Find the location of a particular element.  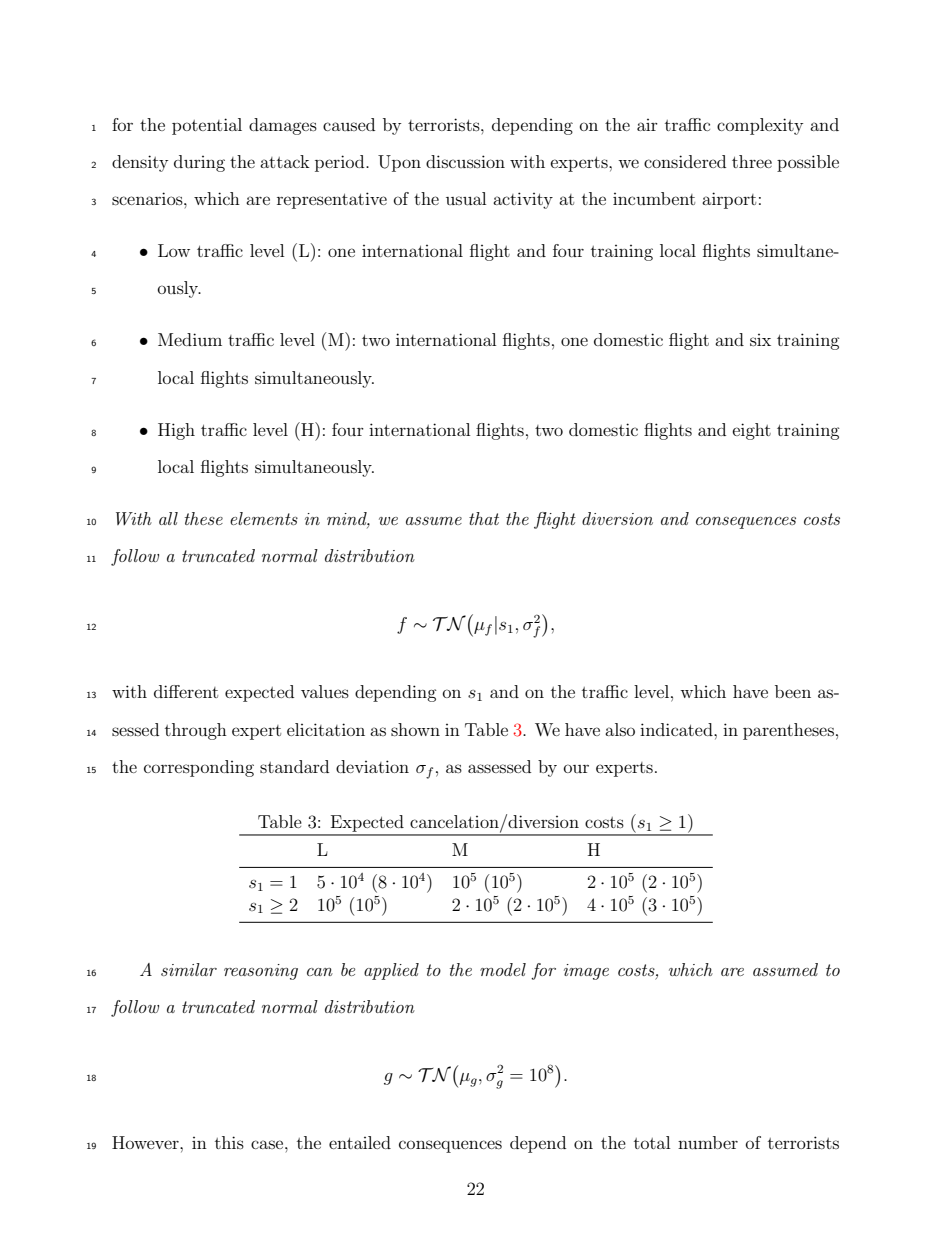

this is located at coordinates (229, 1142).
